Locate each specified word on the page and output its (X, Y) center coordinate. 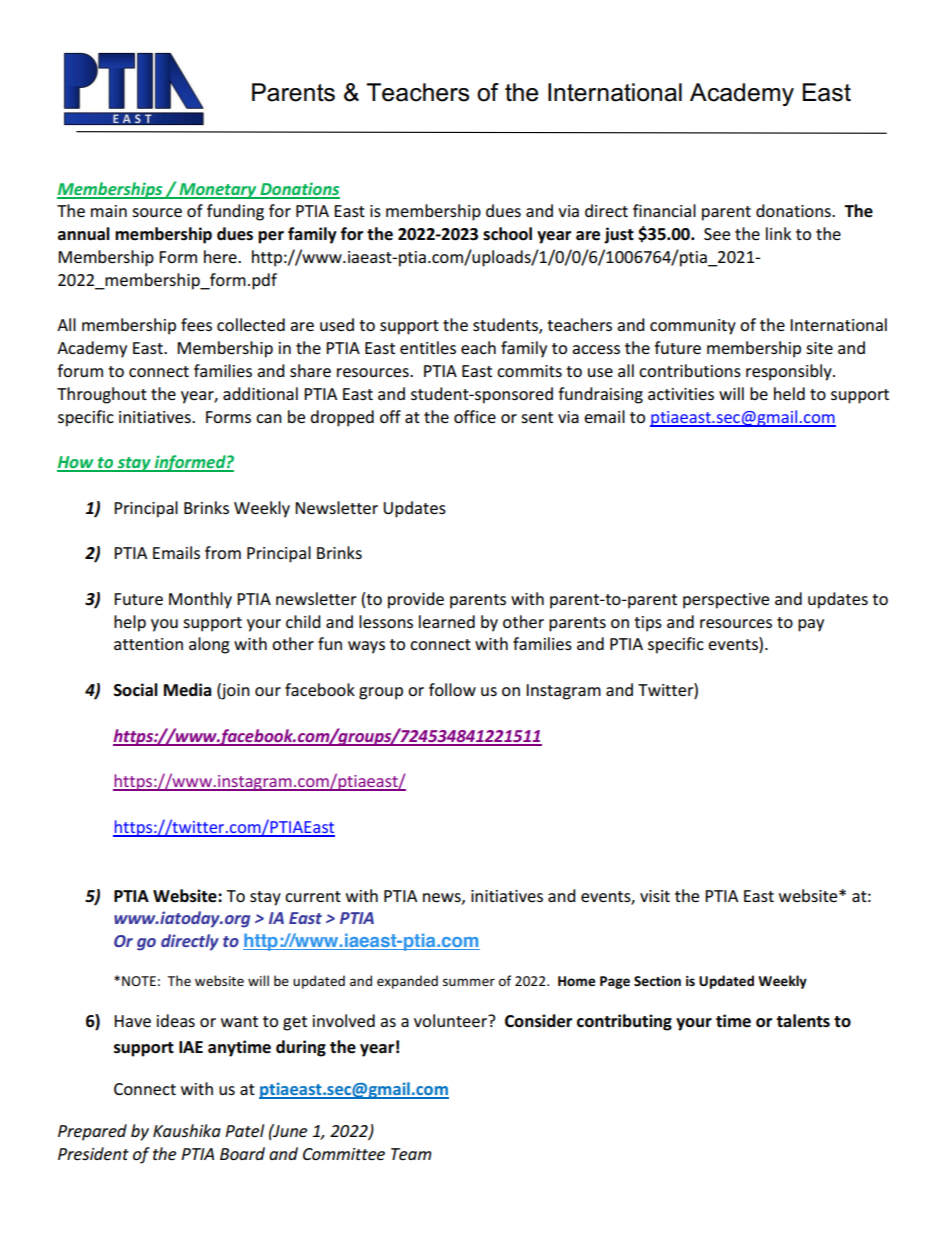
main (109, 211)
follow (452, 689)
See (717, 234)
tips (648, 624)
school (507, 234)
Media (188, 690)
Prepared (92, 1132)
